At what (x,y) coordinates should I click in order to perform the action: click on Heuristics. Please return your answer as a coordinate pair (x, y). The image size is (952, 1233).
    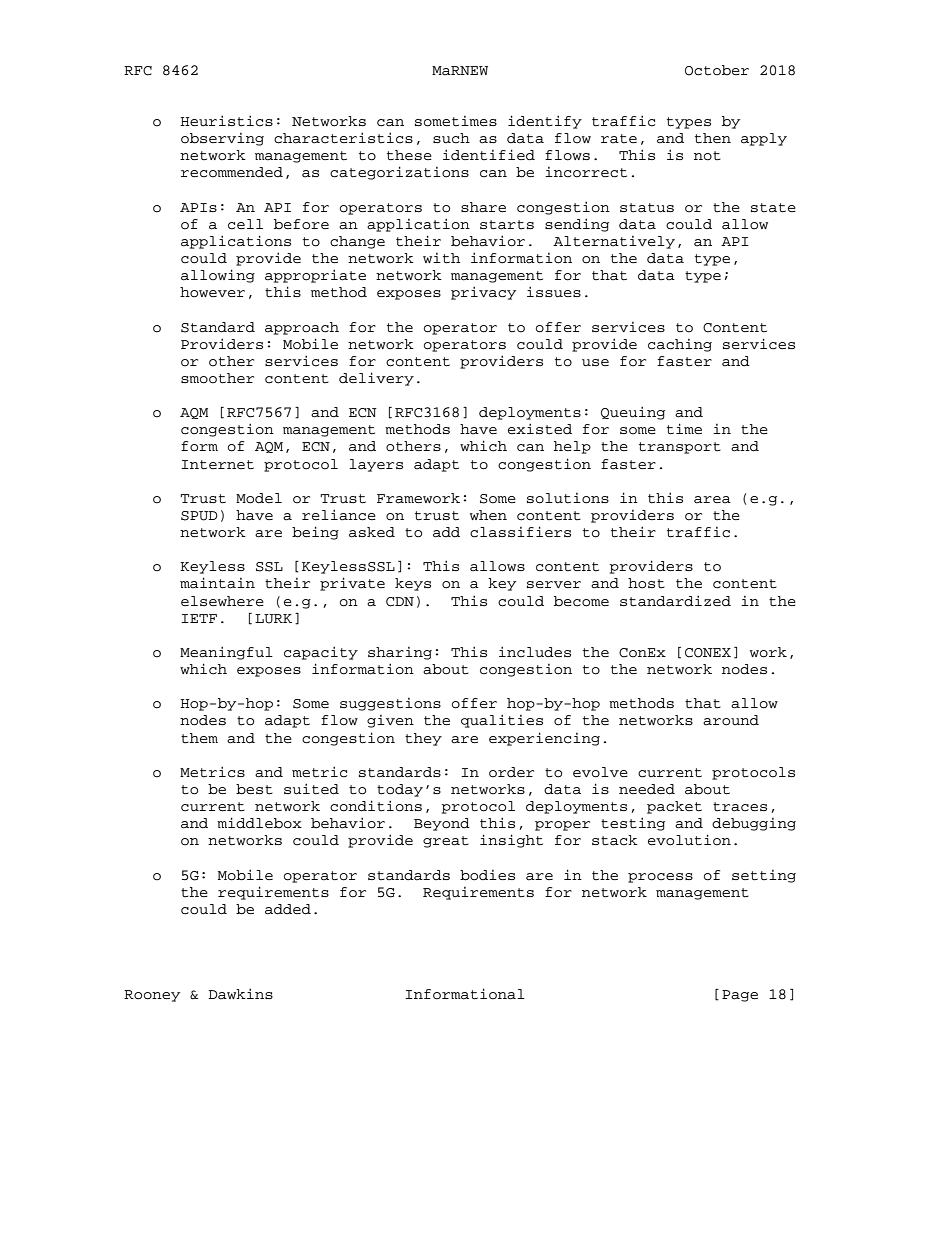
    Looking at the image, I should click on (226, 121).
